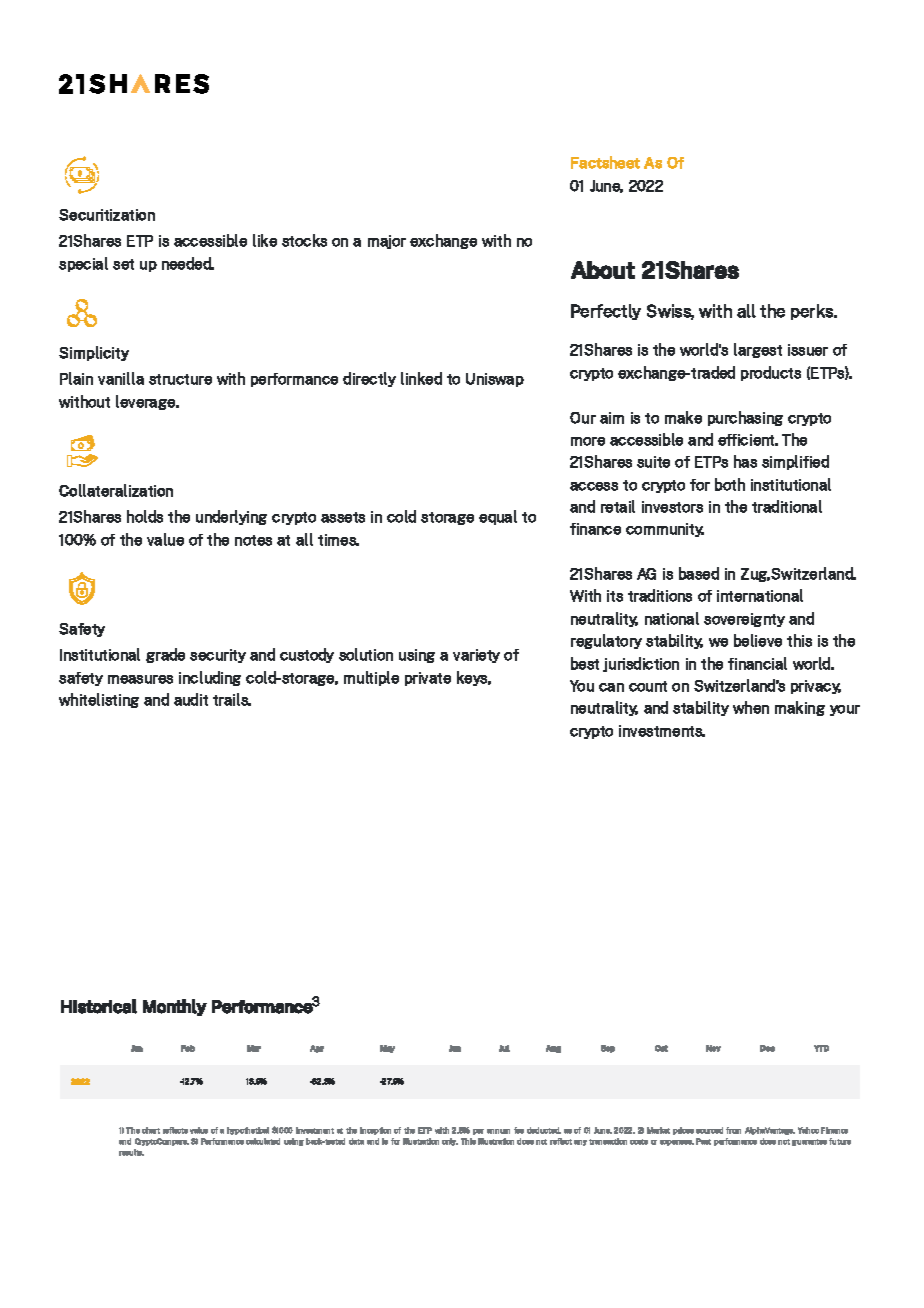 This screenshot has height=1308, width=924. What do you see at coordinates (151, 1130) in the screenshot?
I see `chart` at bounding box center [151, 1130].
